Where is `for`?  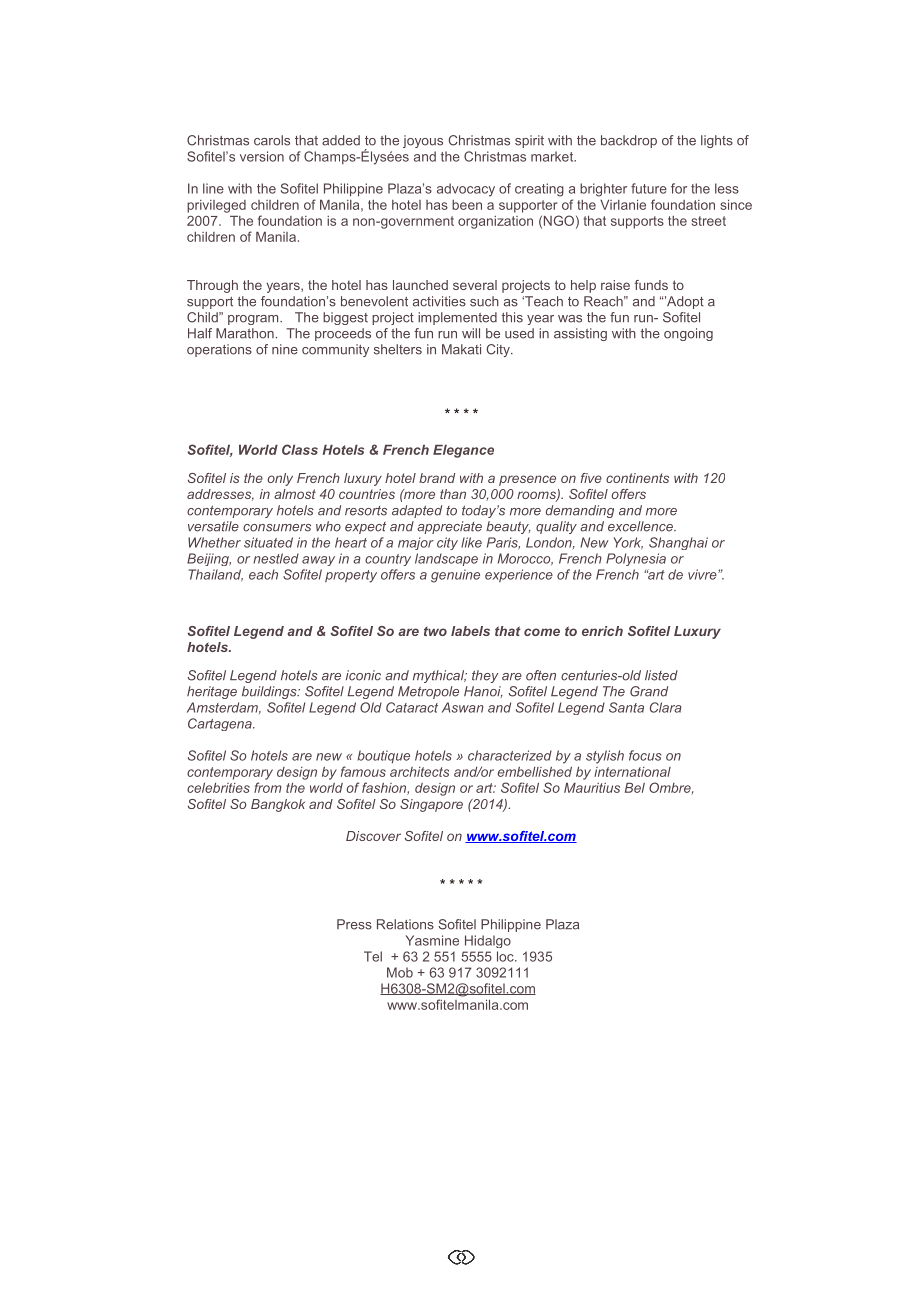 for is located at coordinates (679, 188).
